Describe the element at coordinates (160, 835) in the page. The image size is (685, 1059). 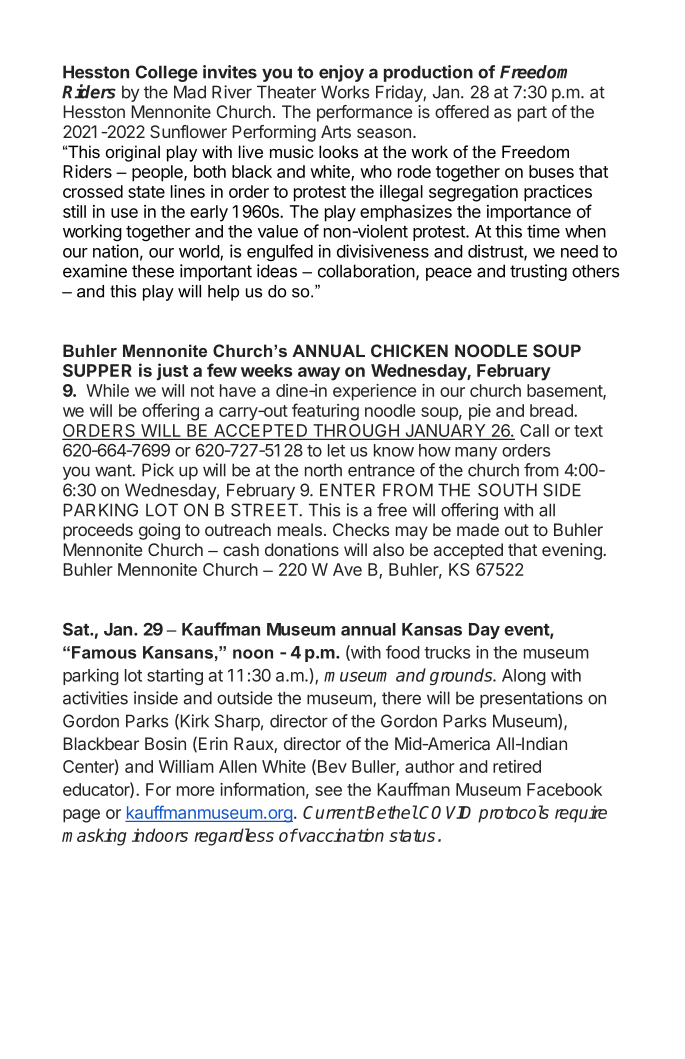
I see `indoors` at that location.
